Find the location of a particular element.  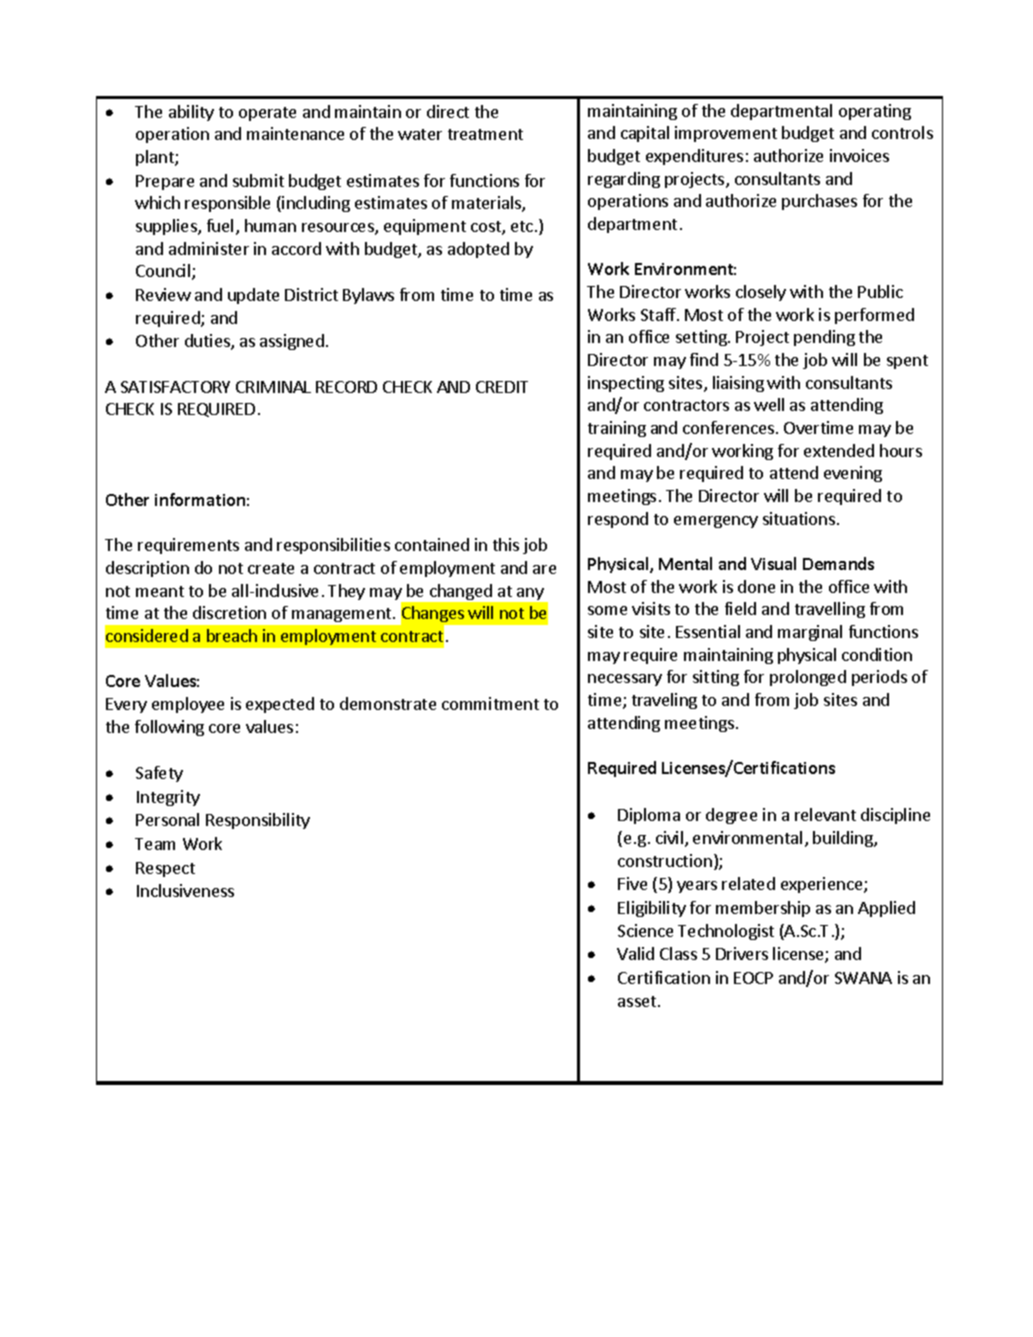

pending is located at coordinates (824, 338).
